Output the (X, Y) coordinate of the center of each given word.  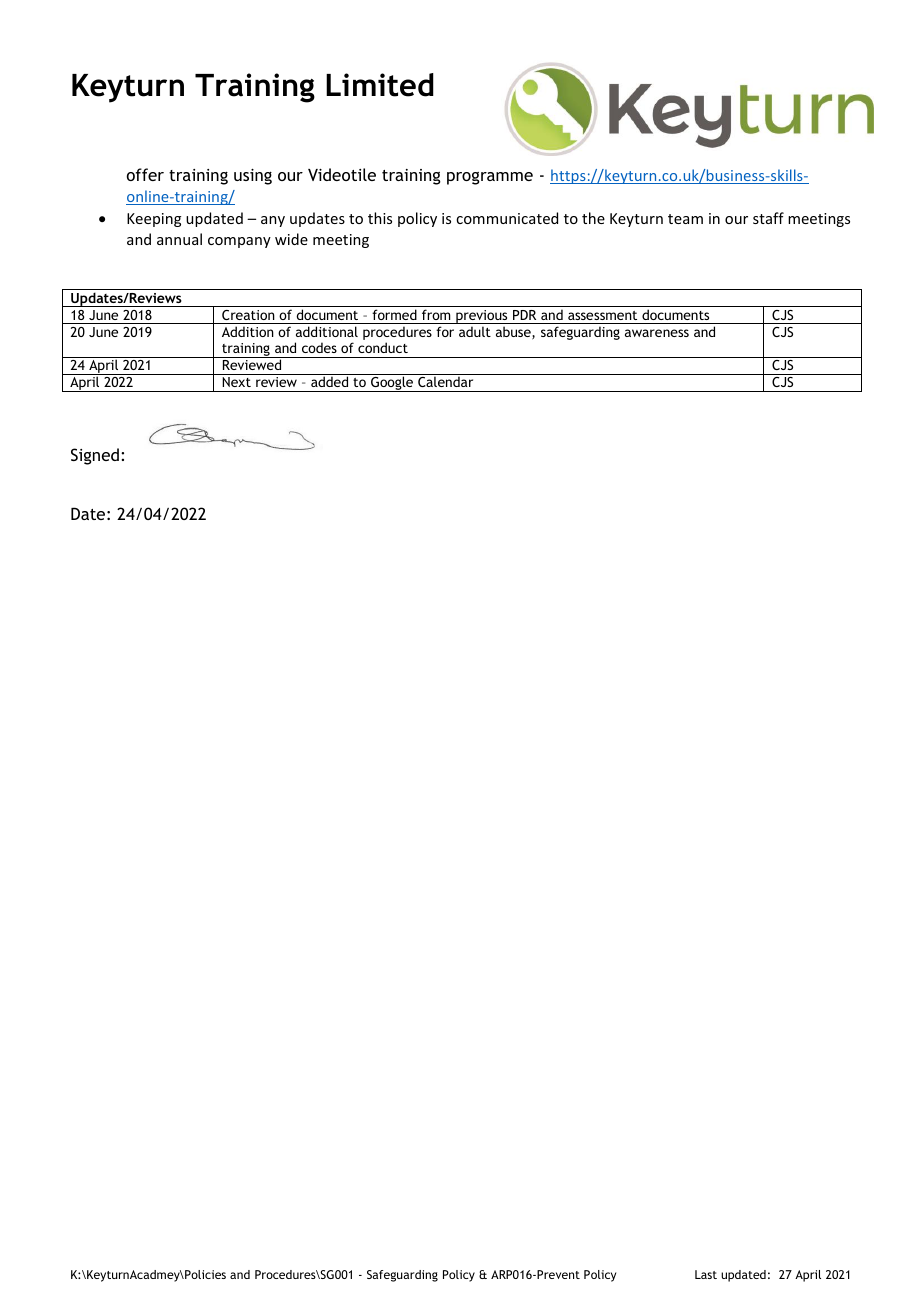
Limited (380, 85)
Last (706, 1274)
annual (179, 239)
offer (145, 174)
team (685, 219)
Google (392, 384)
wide (291, 239)
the (593, 218)
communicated (507, 218)
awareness (657, 333)
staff (768, 218)
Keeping (154, 220)
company (239, 242)
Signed (95, 456)
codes (319, 347)
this (380, 218)
